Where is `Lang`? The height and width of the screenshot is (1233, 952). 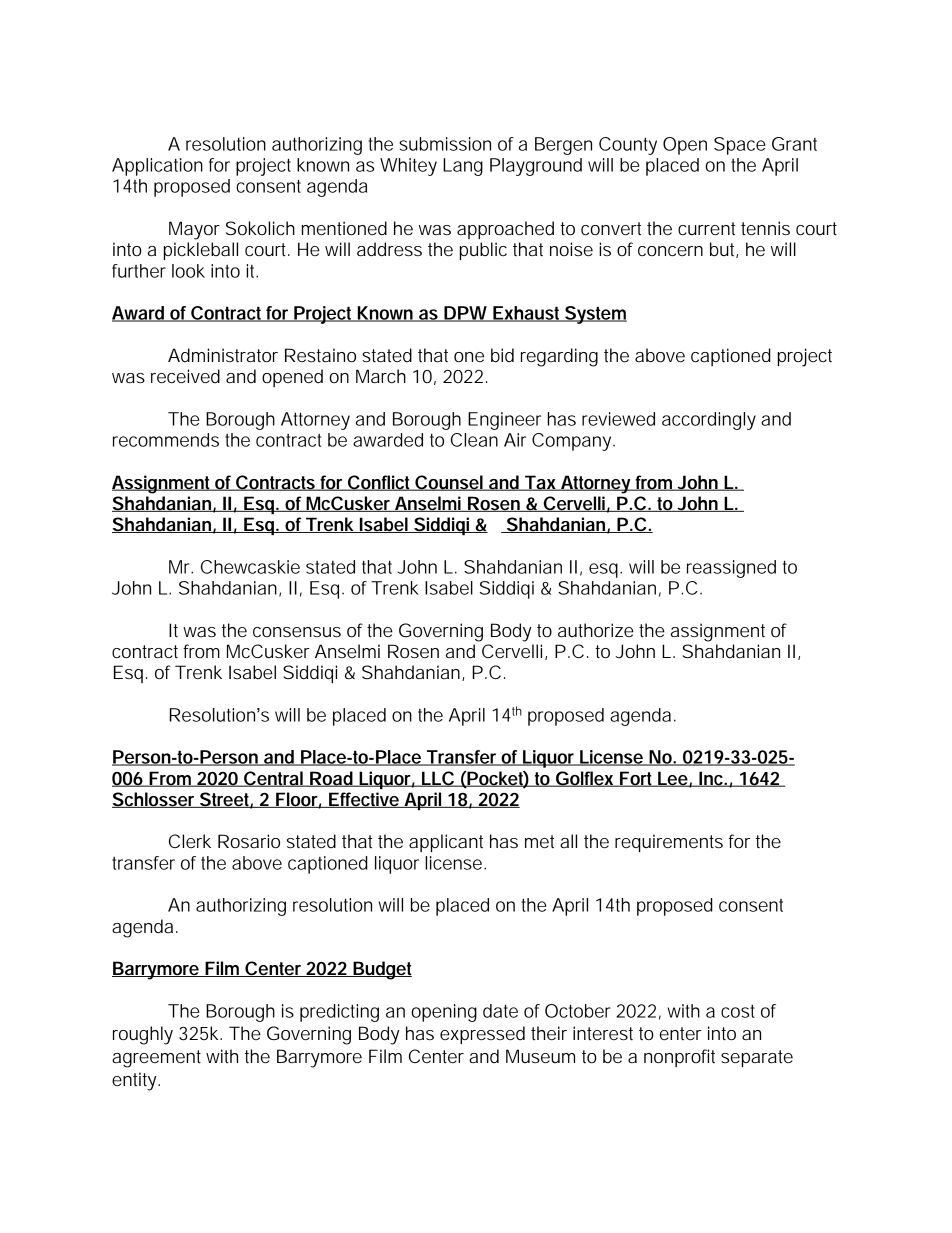 Lang is located at coordinates (463, 167).
